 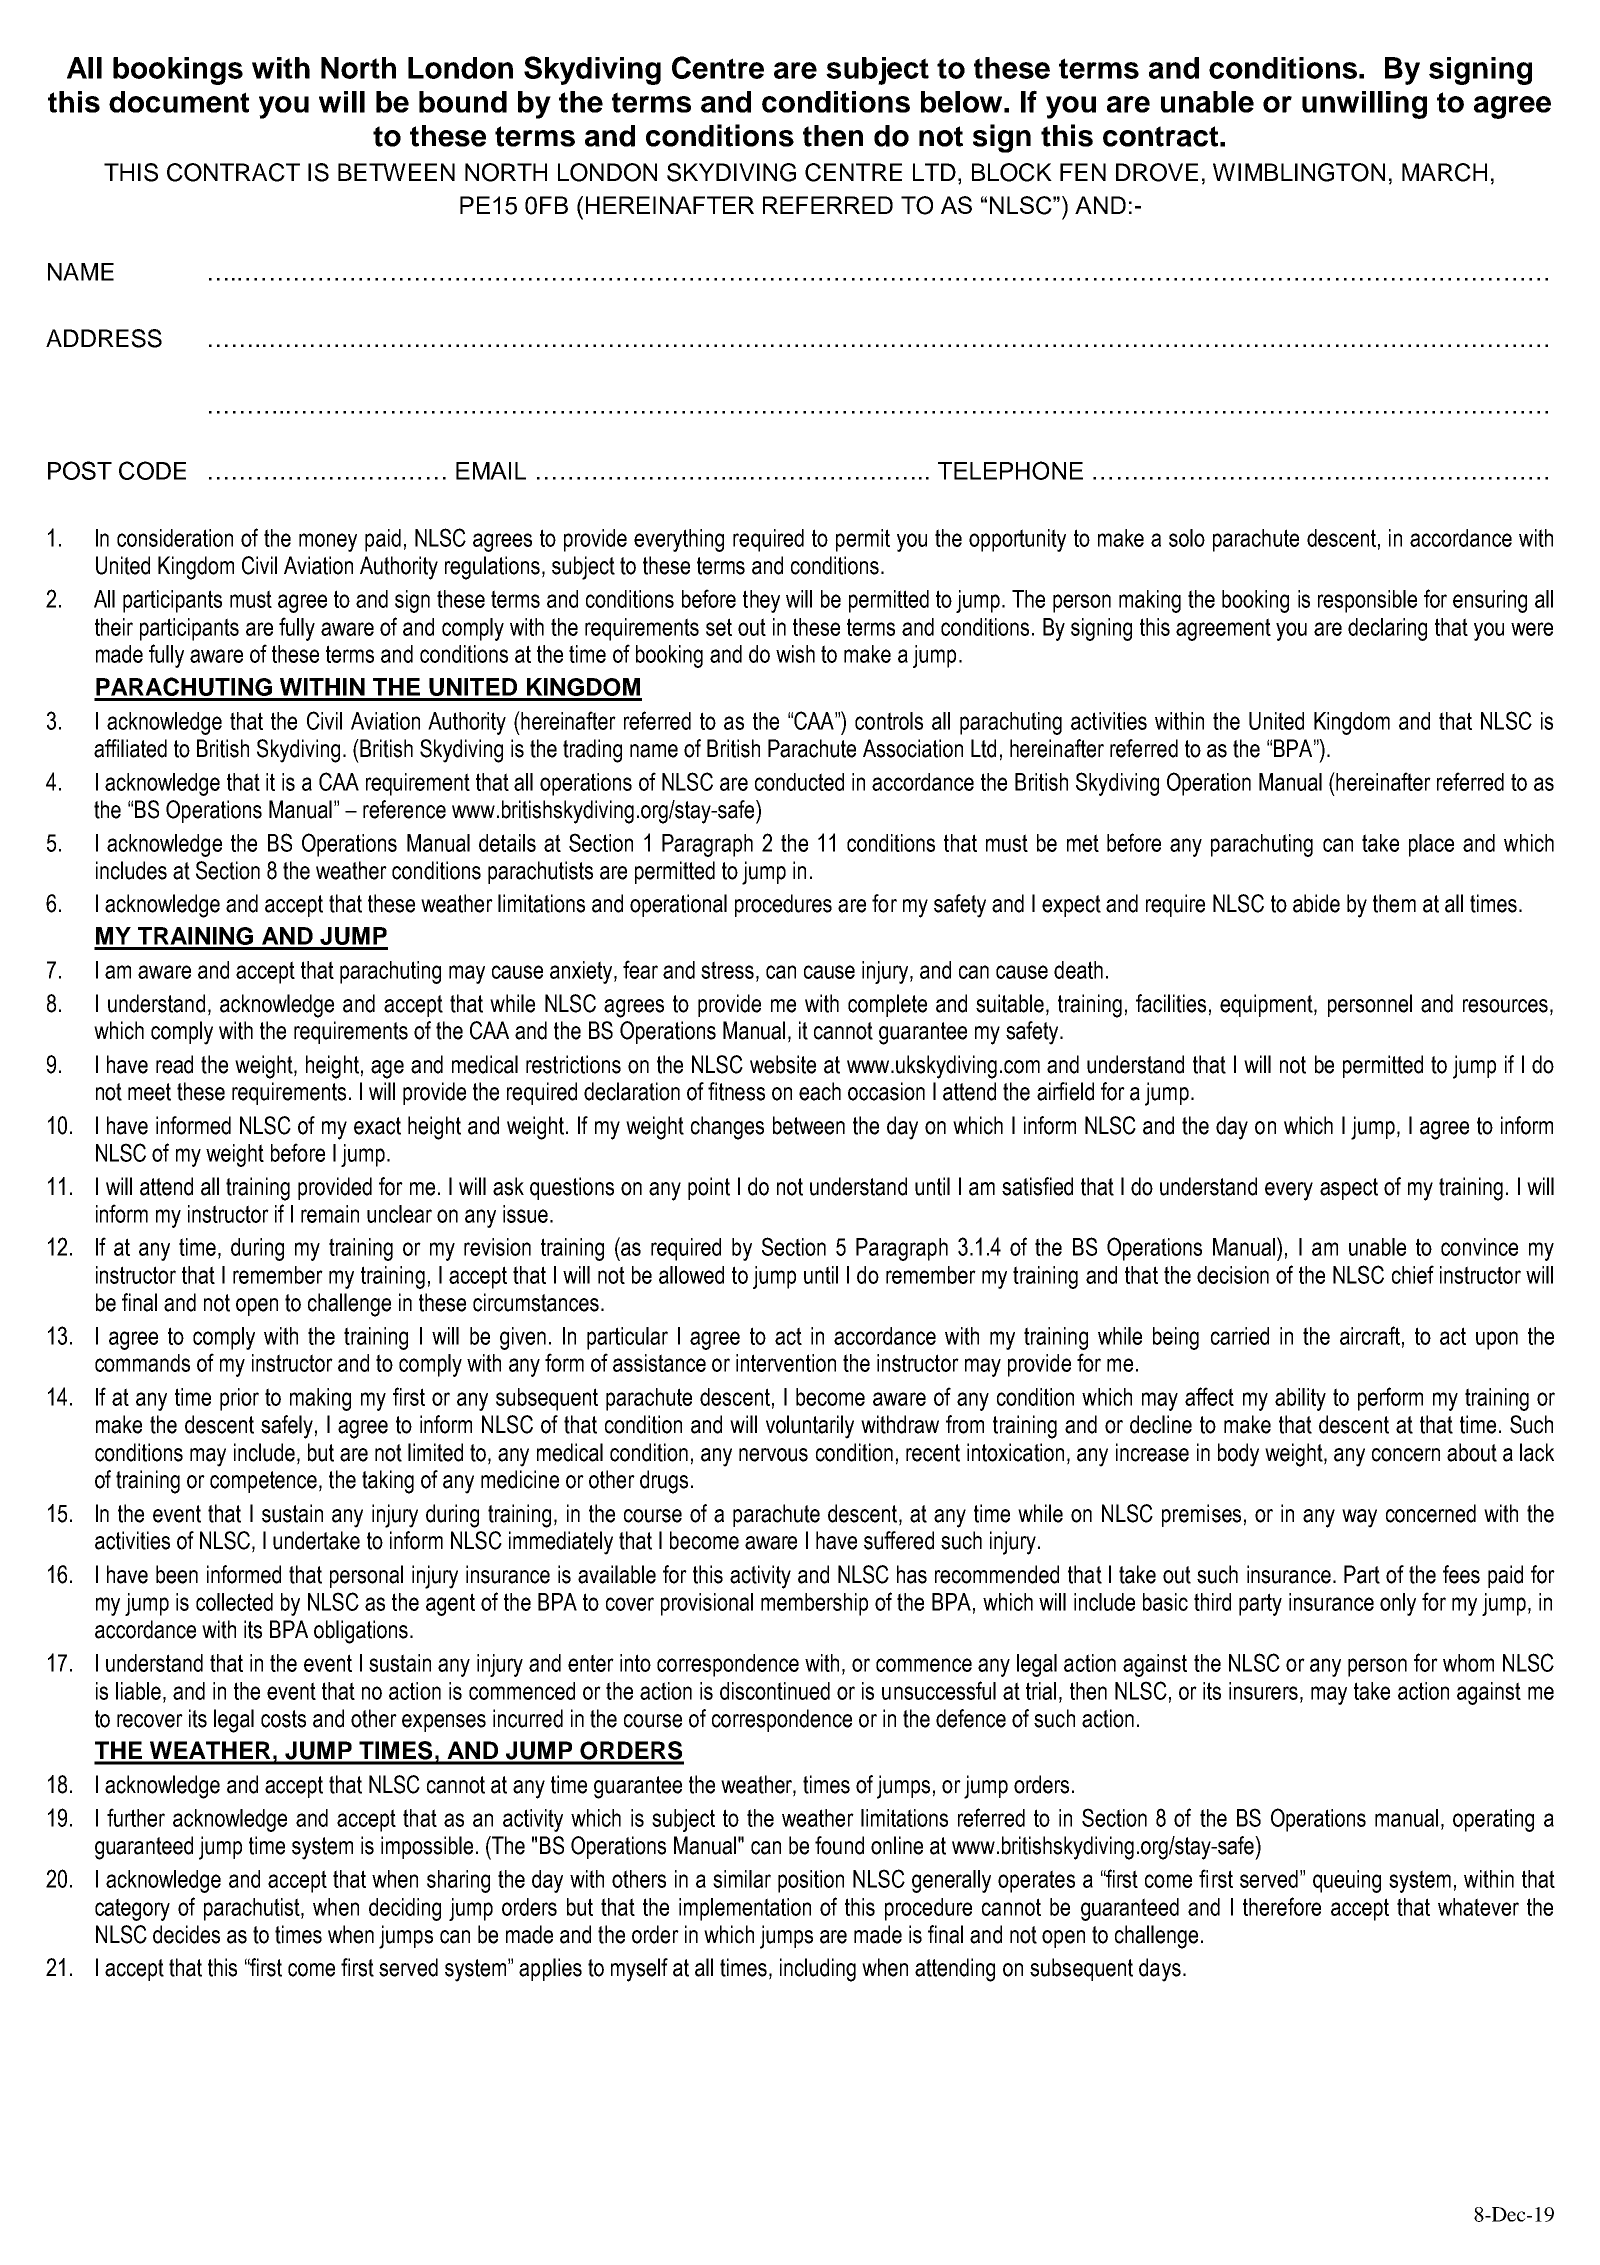 I want to click on BLOCK, so click(x=1012, y=172).
